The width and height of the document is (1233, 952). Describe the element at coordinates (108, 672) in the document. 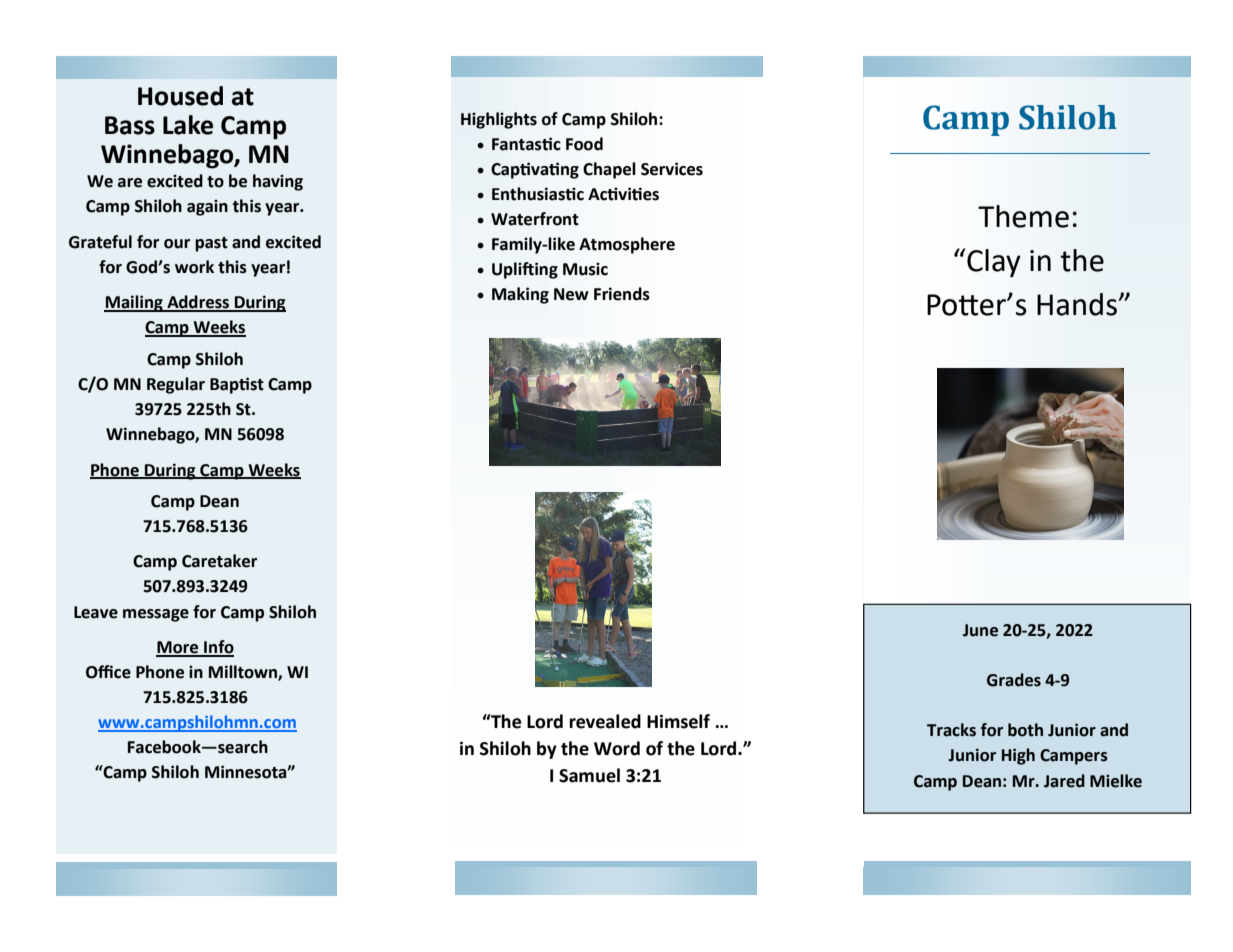

I see `Office` at that location.
